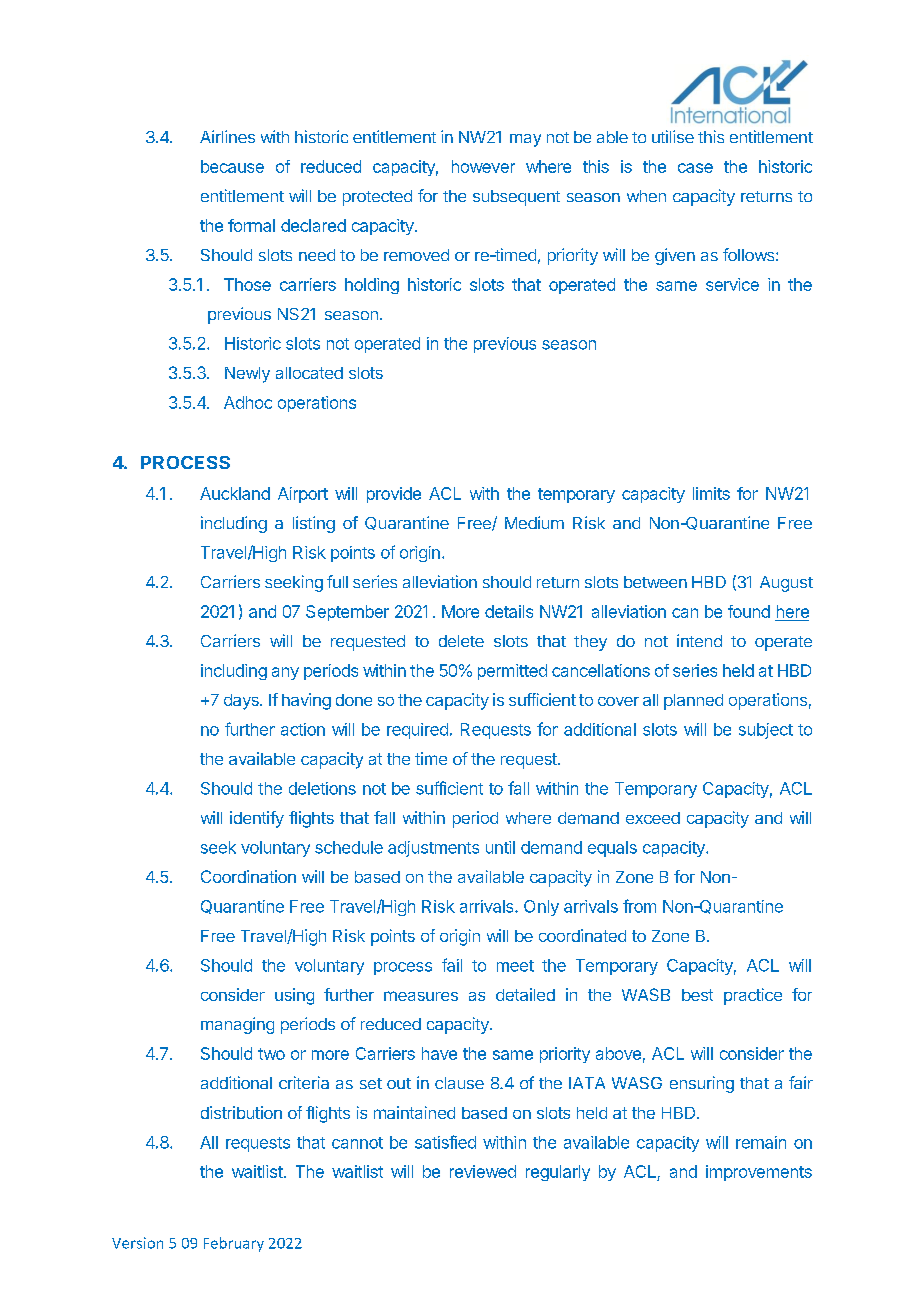  What do you see at coordinates (394, 495) in the page?
I see `provide` at bounding box center [394, 495].
